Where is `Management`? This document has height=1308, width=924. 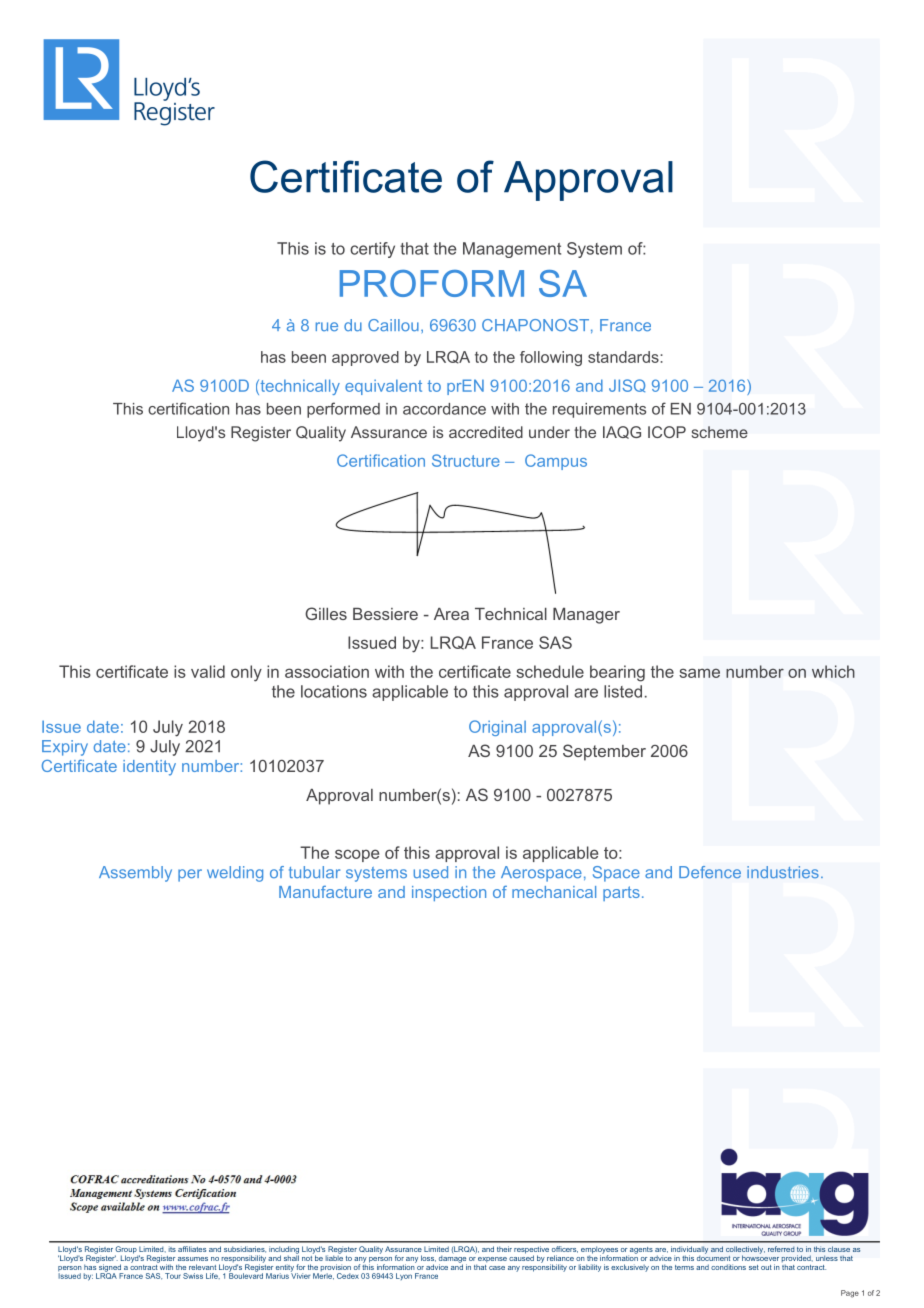 Management is located at coordinates (512, 250).
